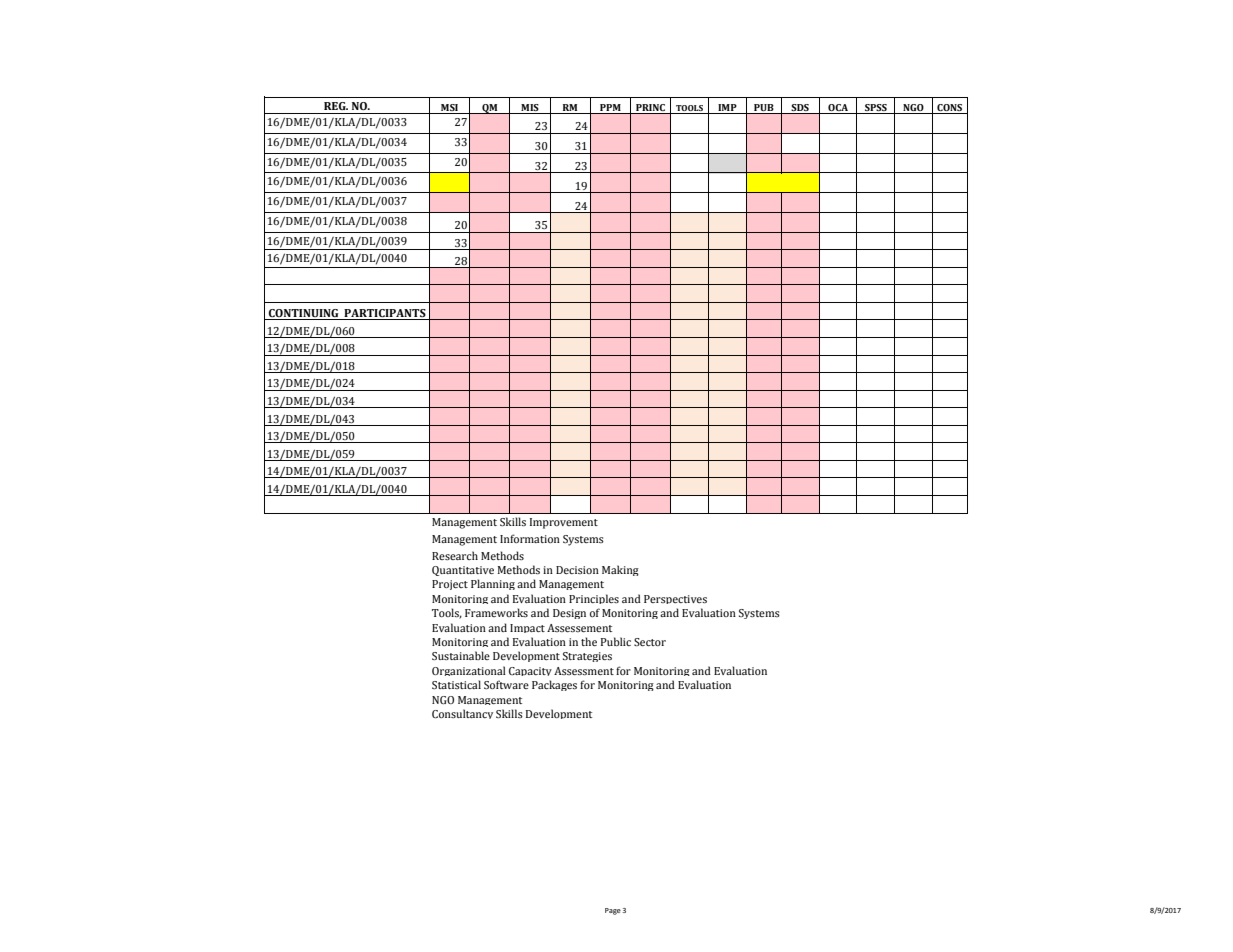 This image has width=1233, height=952. Describe the element at coordinates (564, 523) in the image. I see `Improvement` at that location.
